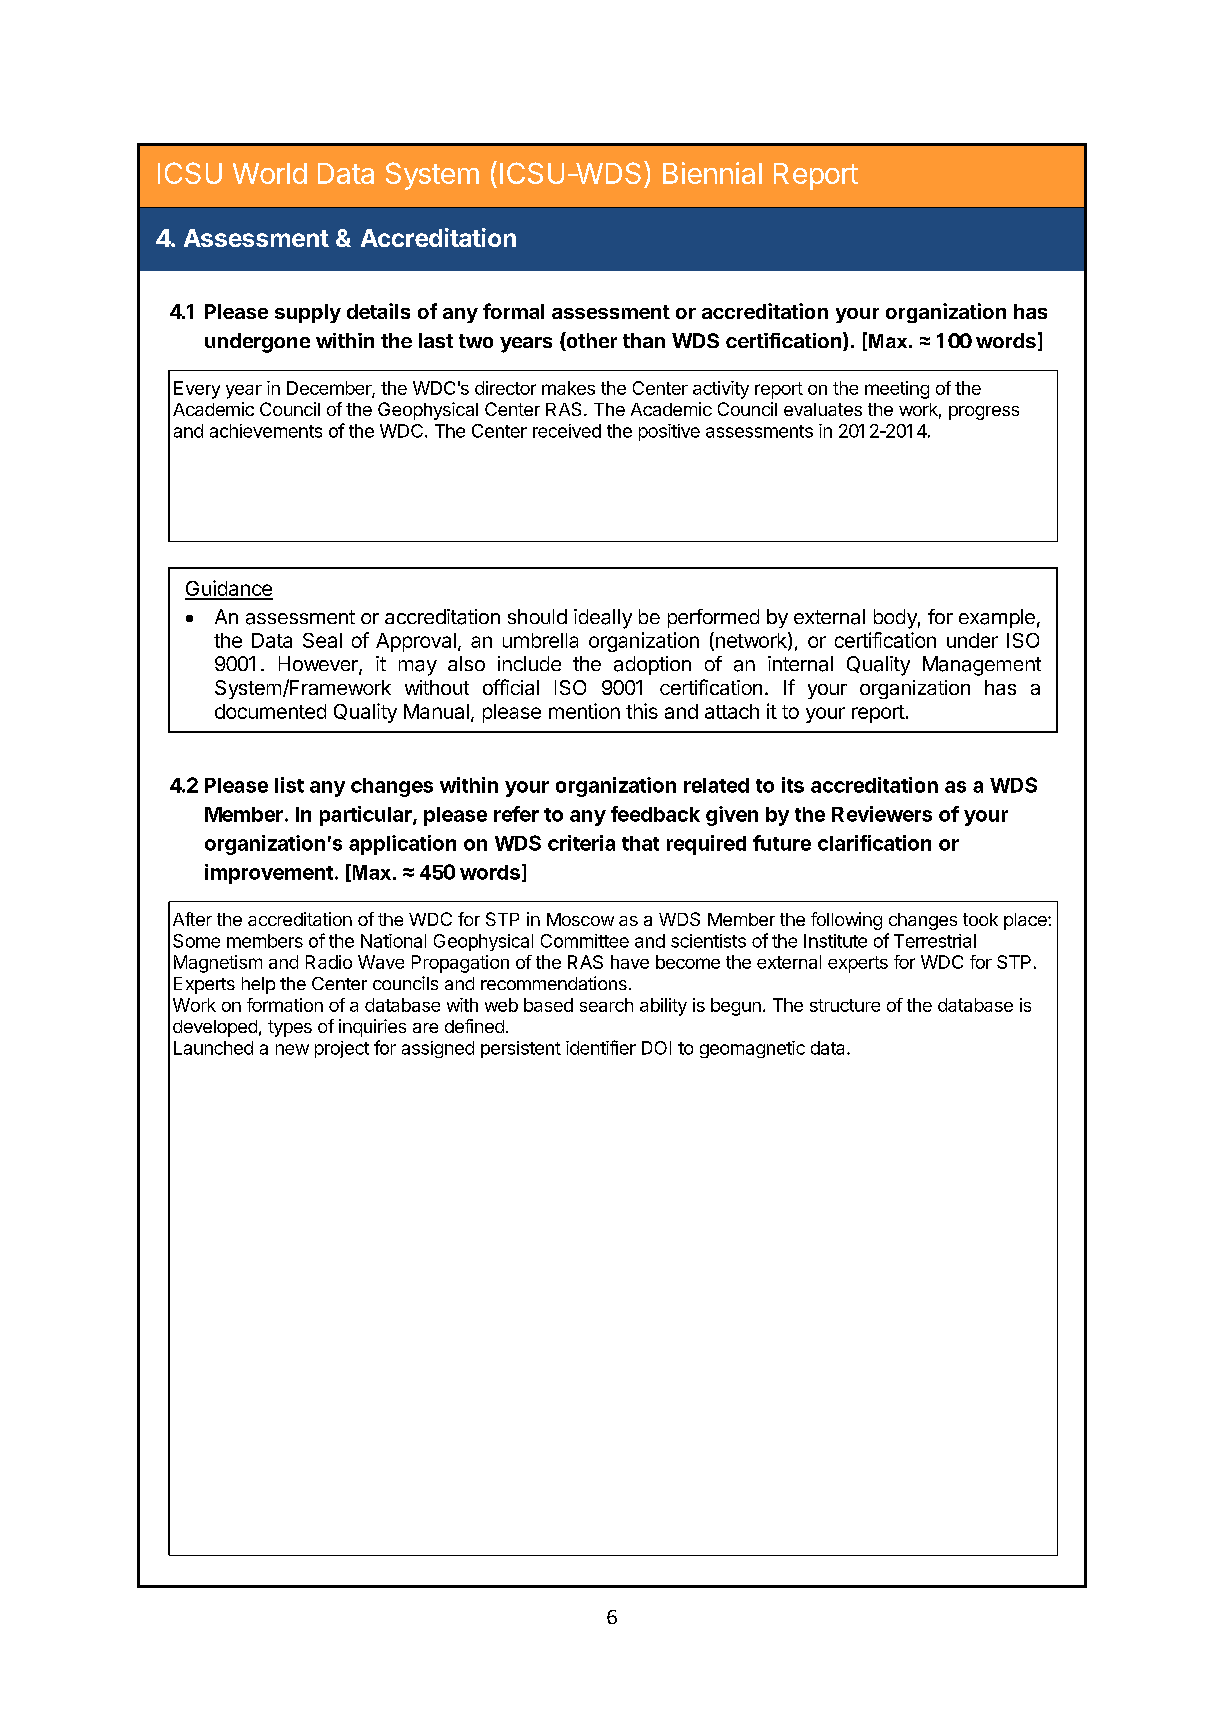 The image size is (1224, 1731). I want to click on improvement, so click(269, 874).
